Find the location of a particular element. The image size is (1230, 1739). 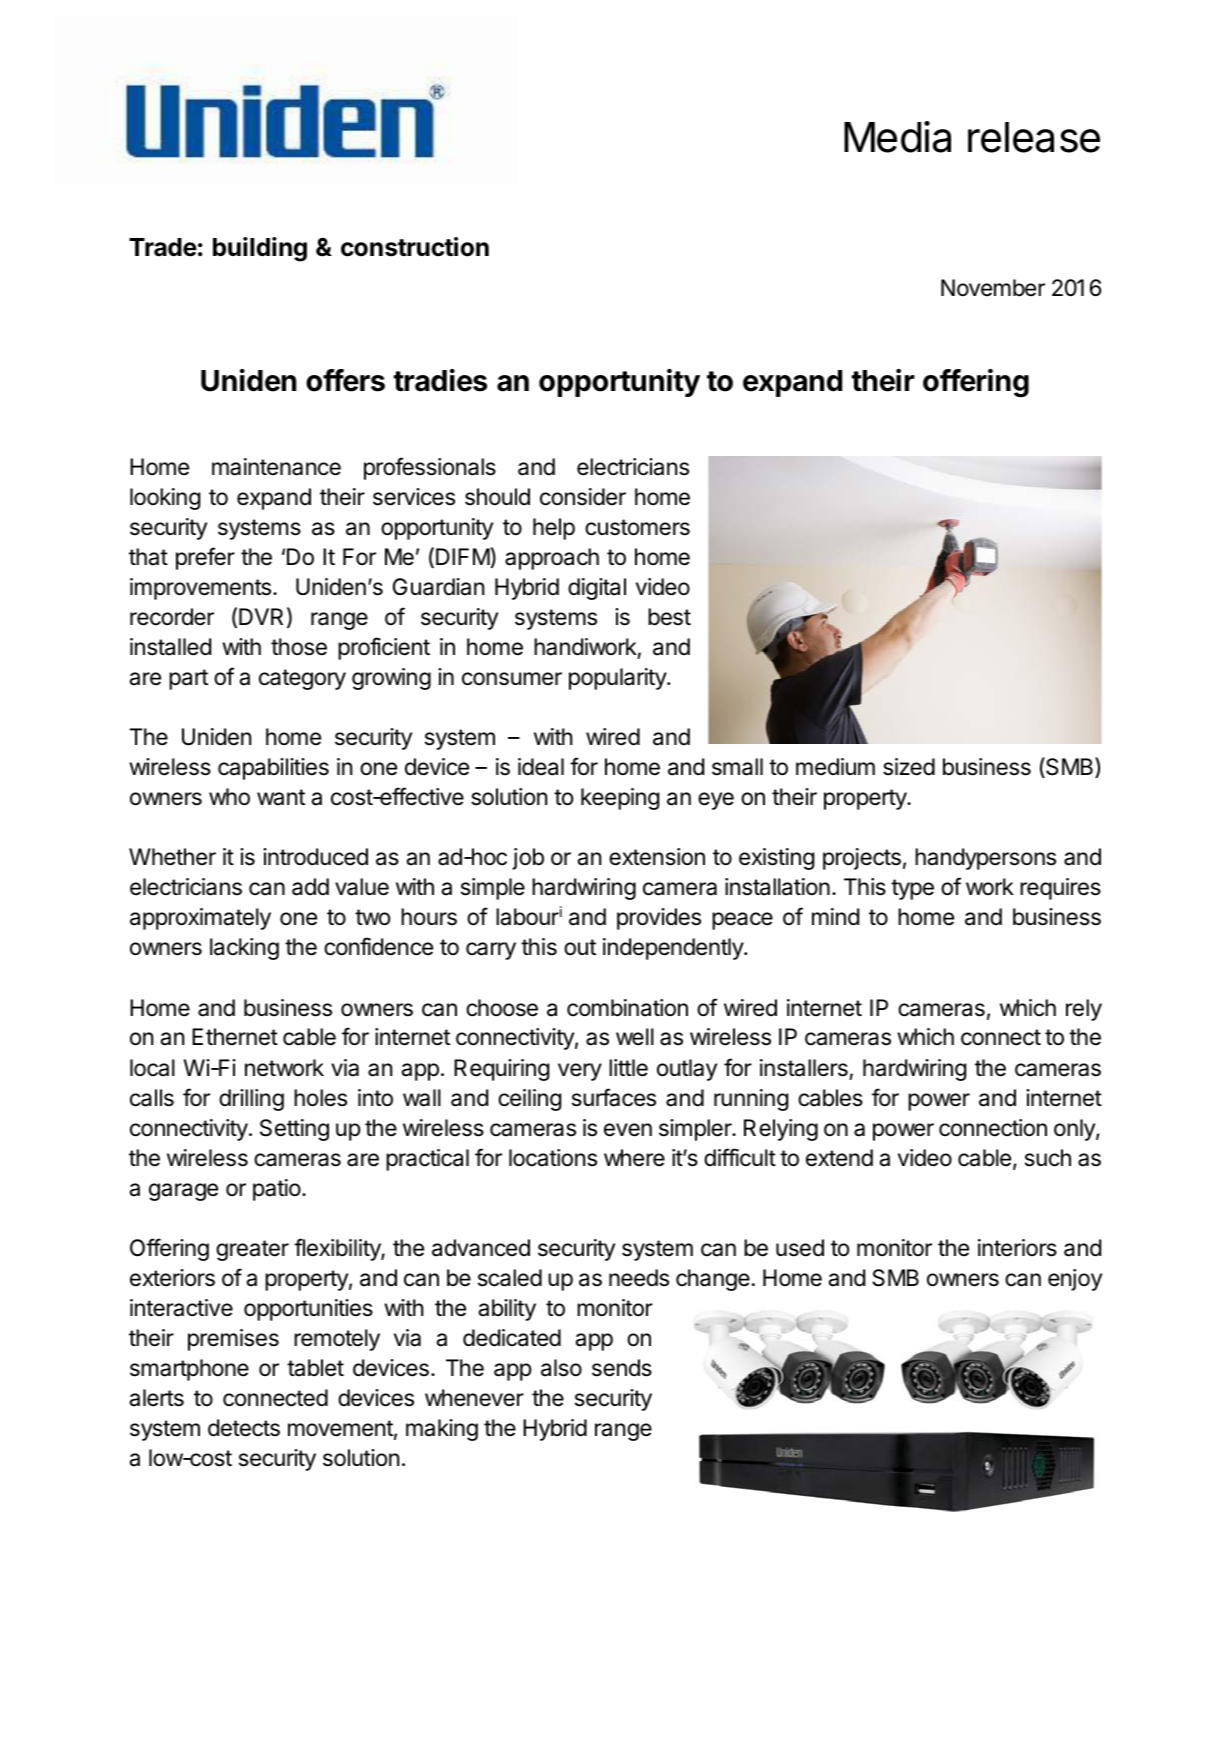

Media is located at coordinates (897, 137).
